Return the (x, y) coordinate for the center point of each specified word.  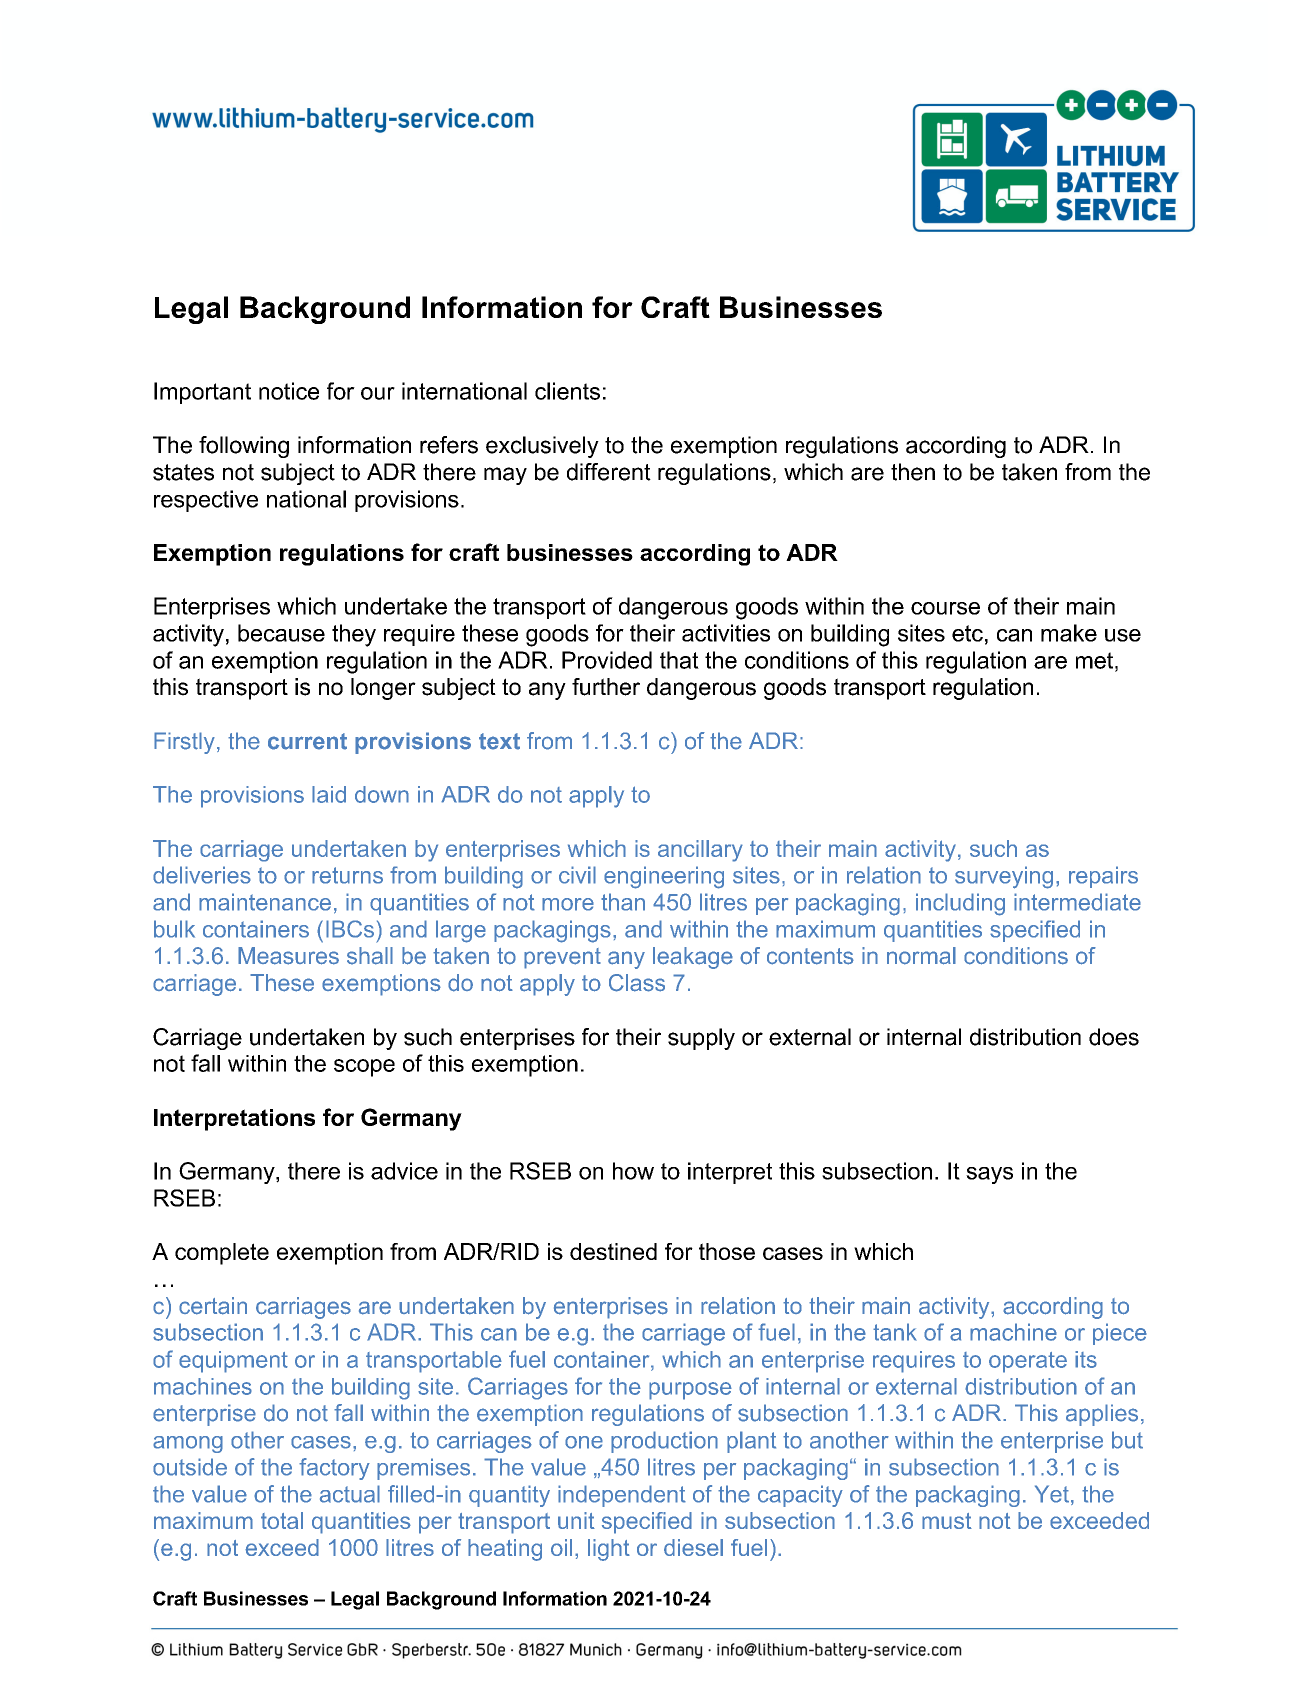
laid (329, 794)
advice (404, 1171)
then (913, 472)
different (609, 472)
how (633, 1171)
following (244, 447)
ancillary (700, 851)
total (282, 1520)
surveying (1004, 877)
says (989, 1175)
